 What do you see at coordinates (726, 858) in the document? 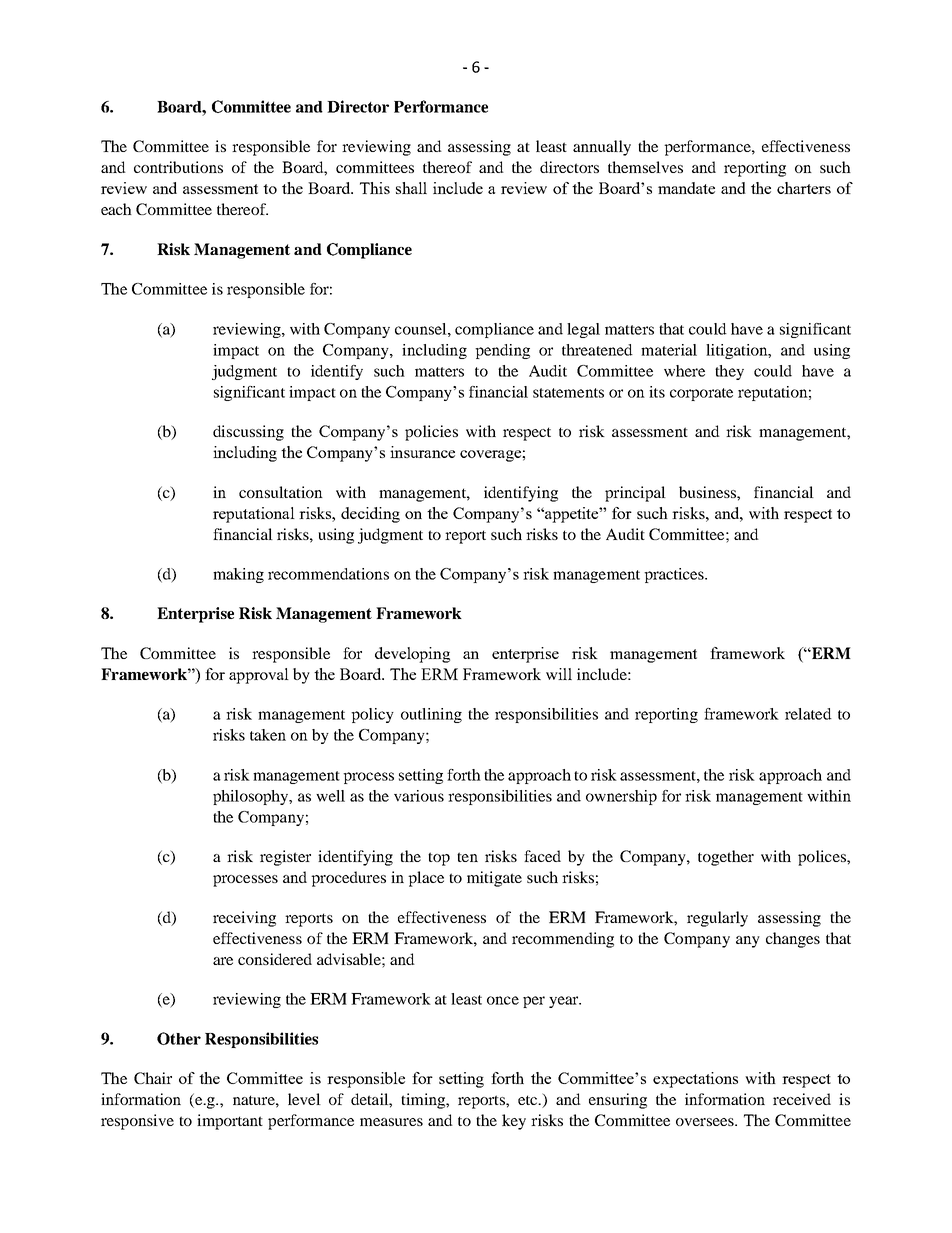
I see `together` at bounding box center [726, 858].
